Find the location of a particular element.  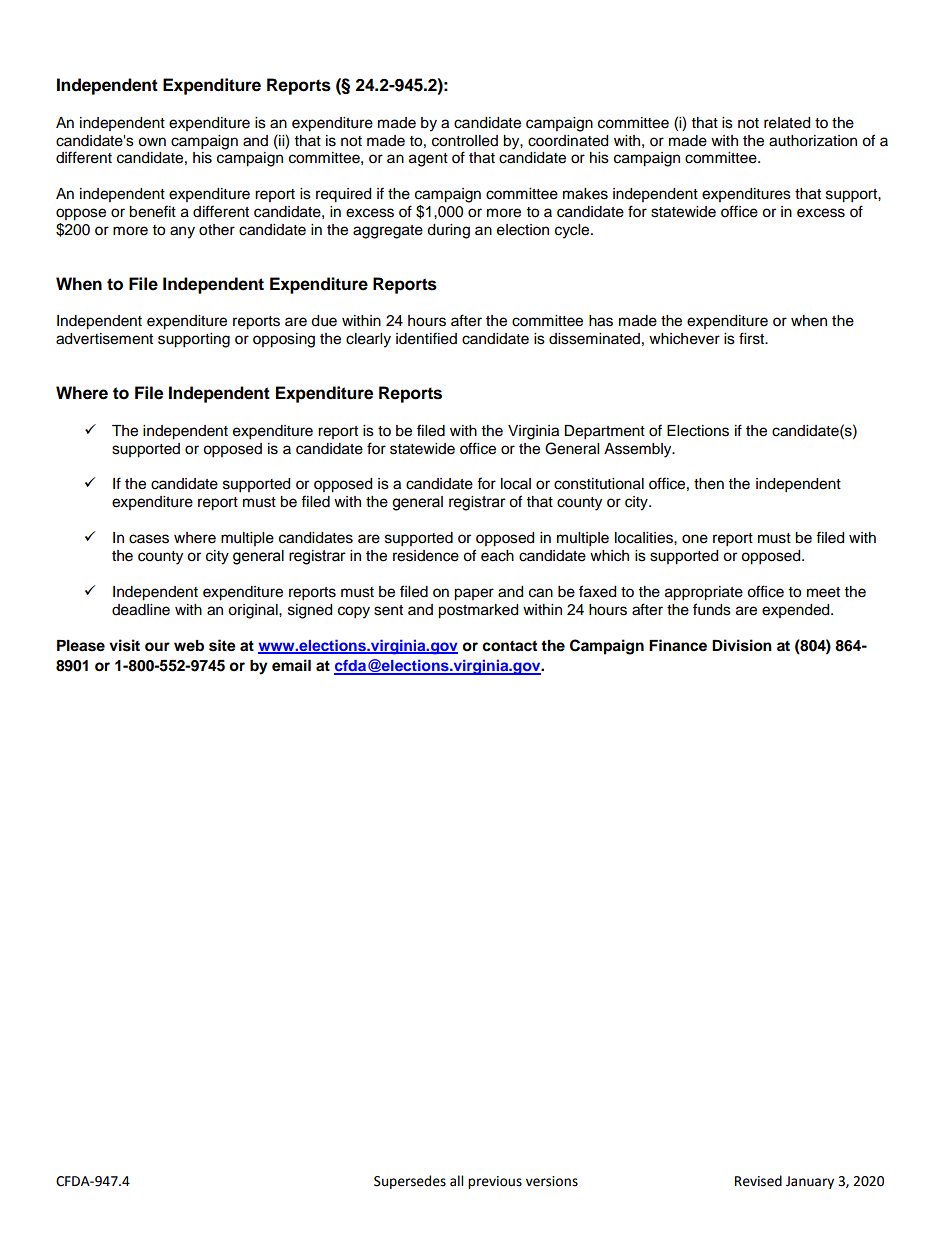

own is located at coordinates (152, 142).
